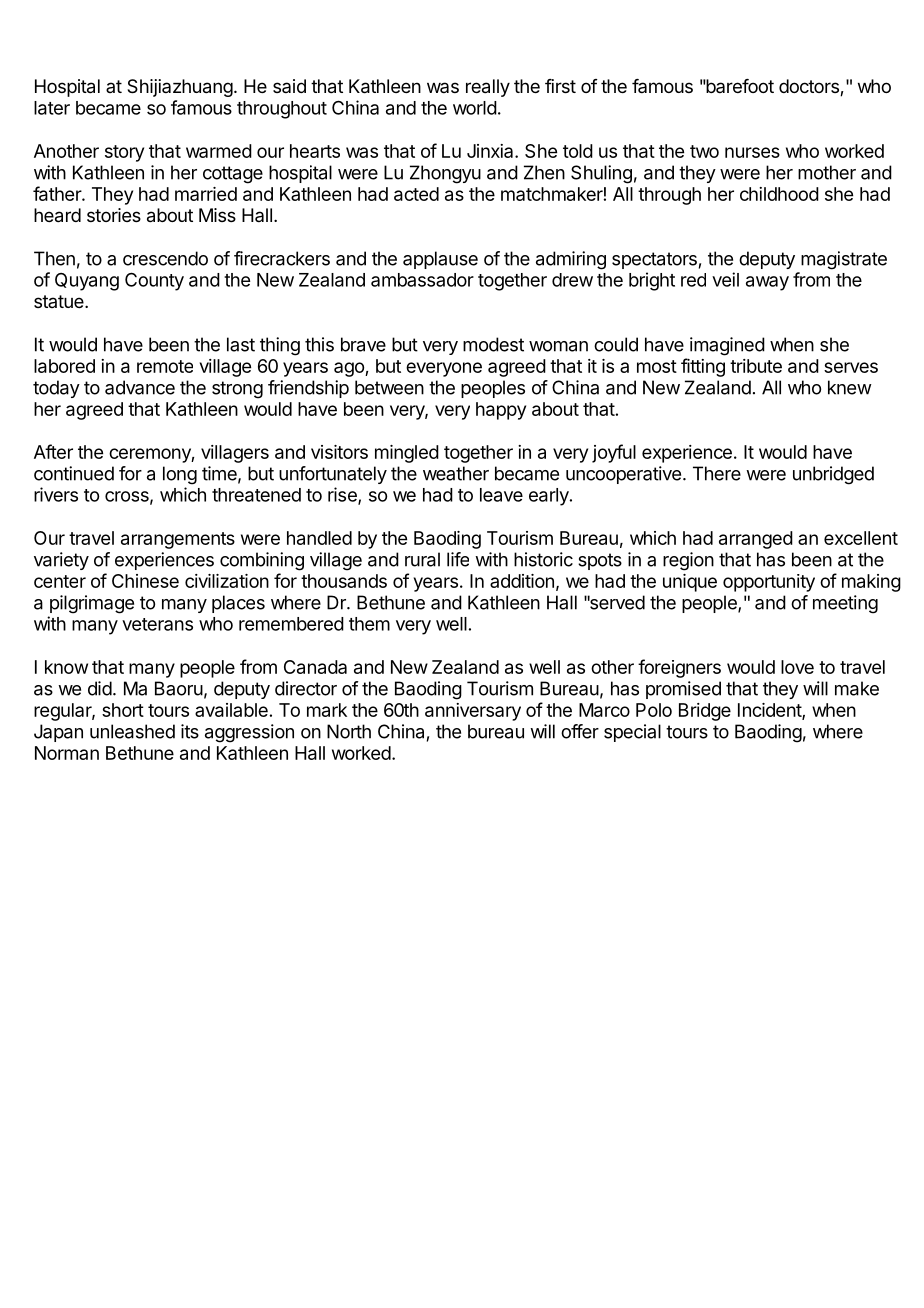  I want to click on life, so click(458, 559).
